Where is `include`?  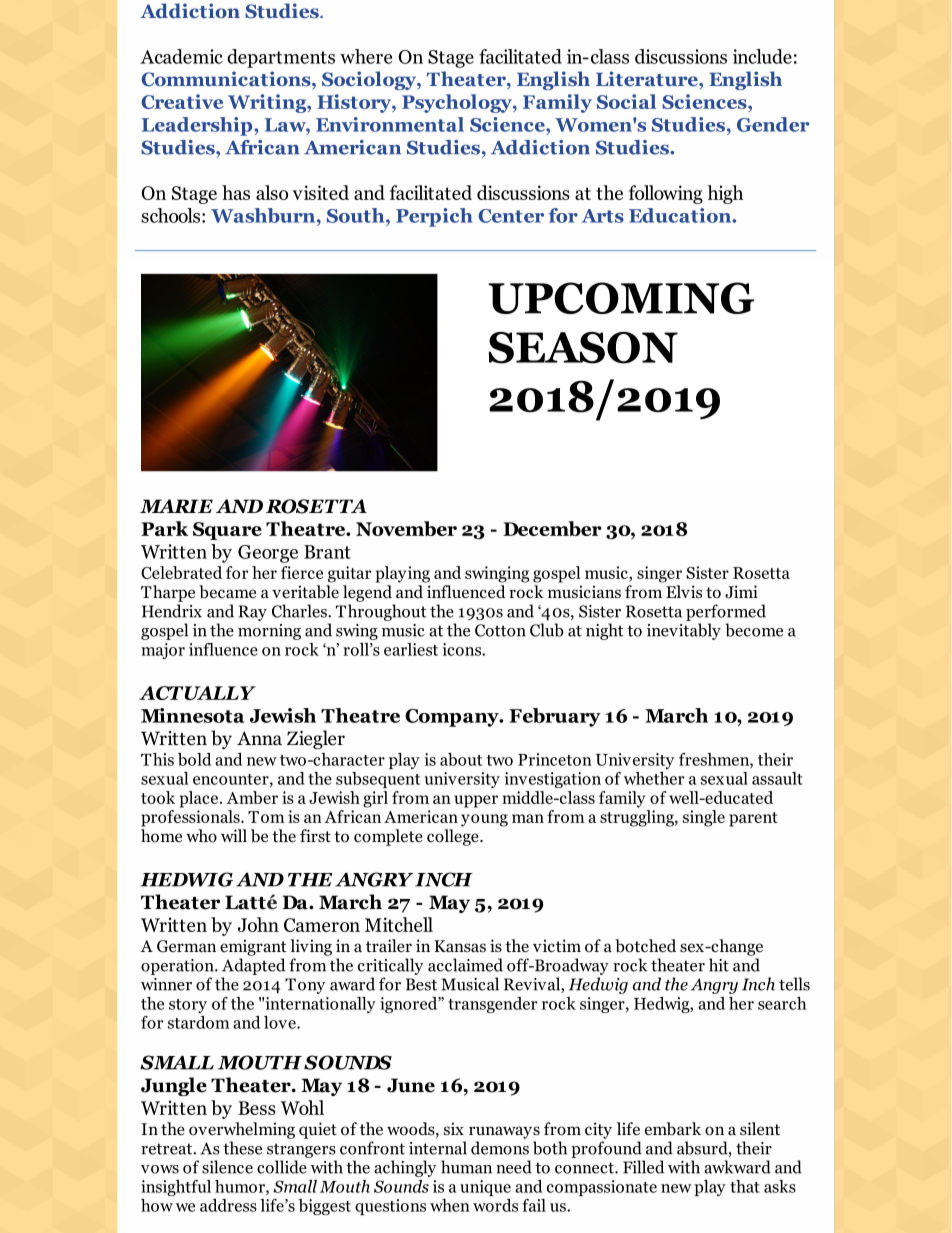
include is located at coordinates (762, 56).
